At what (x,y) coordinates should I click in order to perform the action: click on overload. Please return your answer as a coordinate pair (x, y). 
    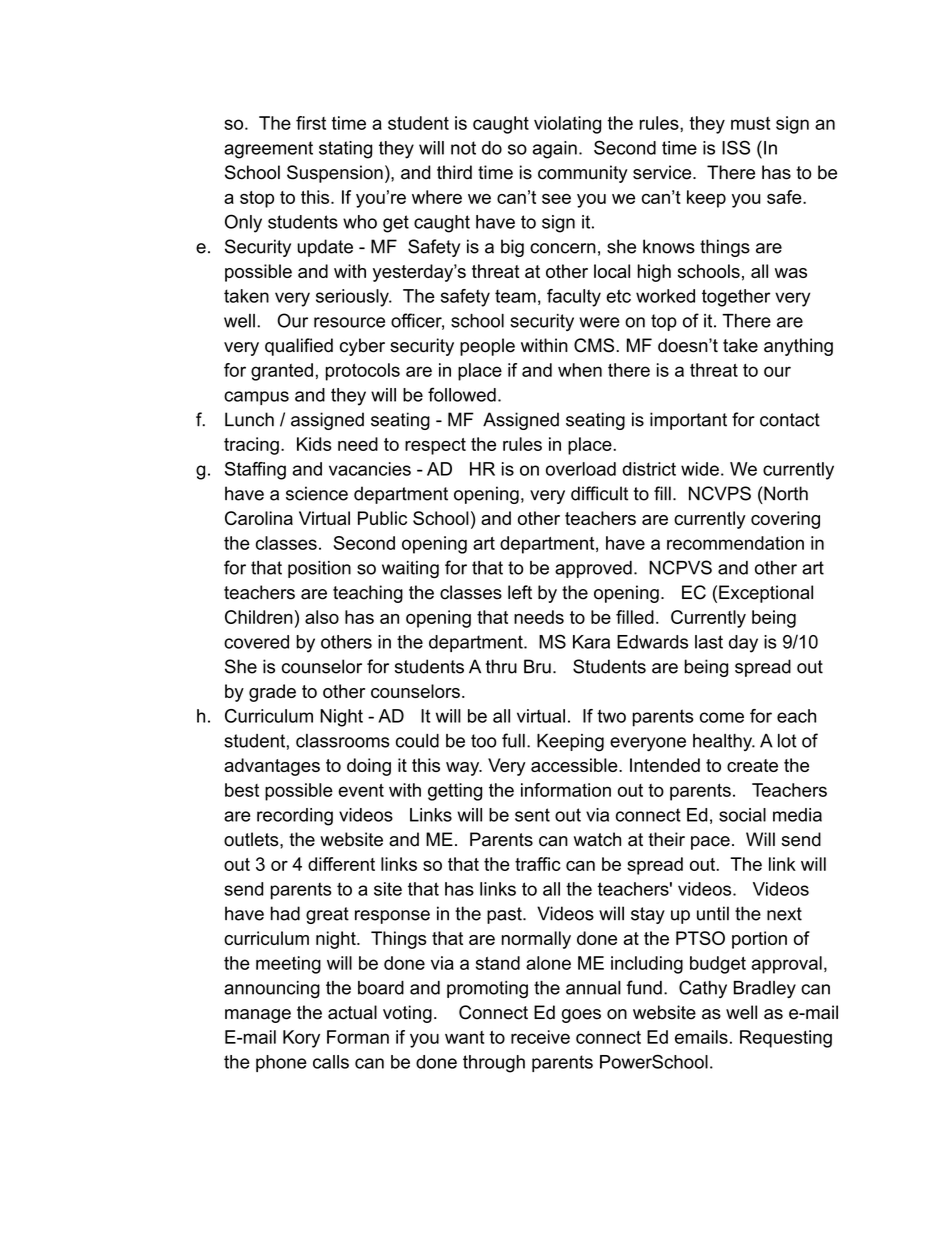
    Looking at the image, I should click on (581, 469).
